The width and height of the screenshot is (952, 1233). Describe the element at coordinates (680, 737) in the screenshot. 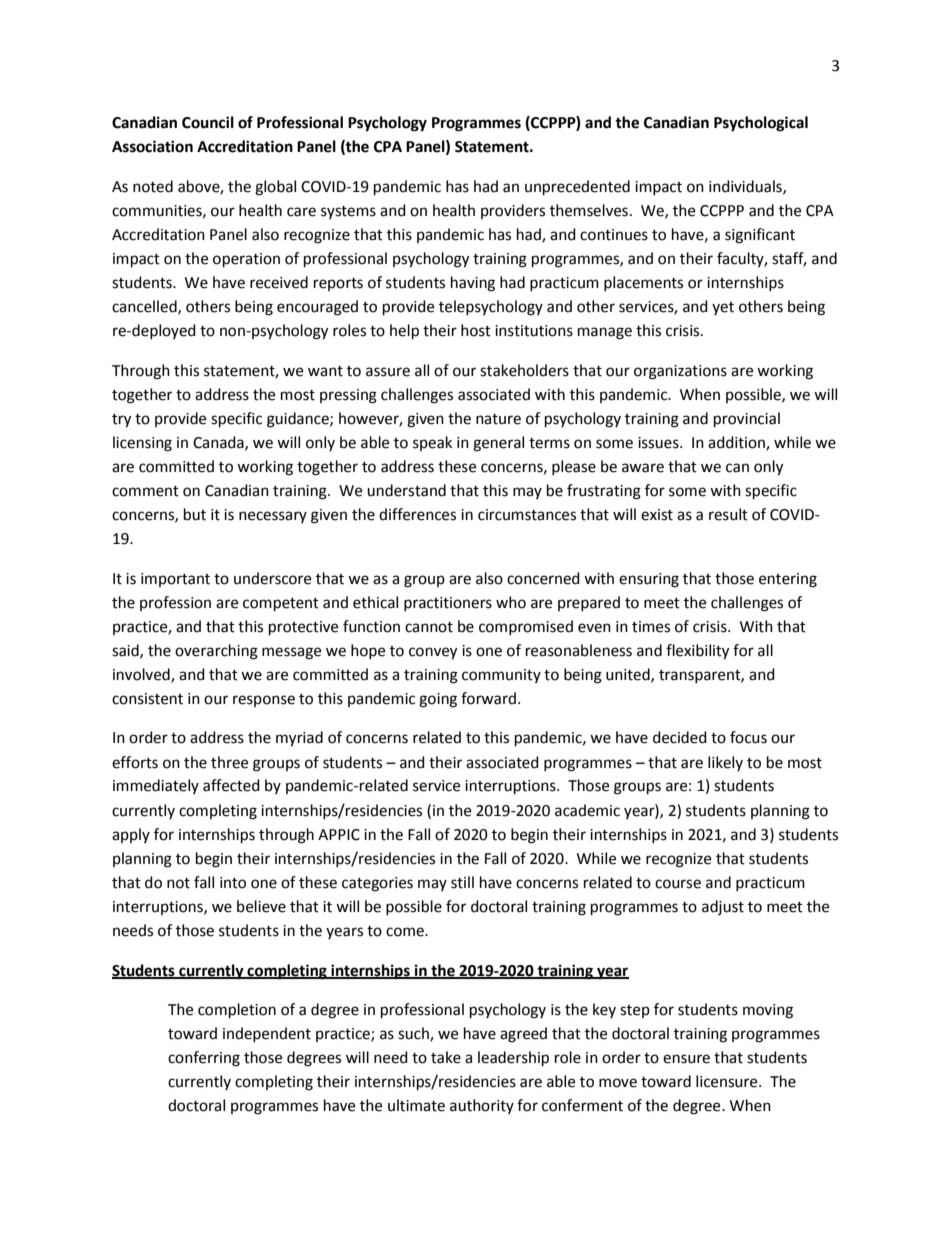

I see `decided` at that location.
